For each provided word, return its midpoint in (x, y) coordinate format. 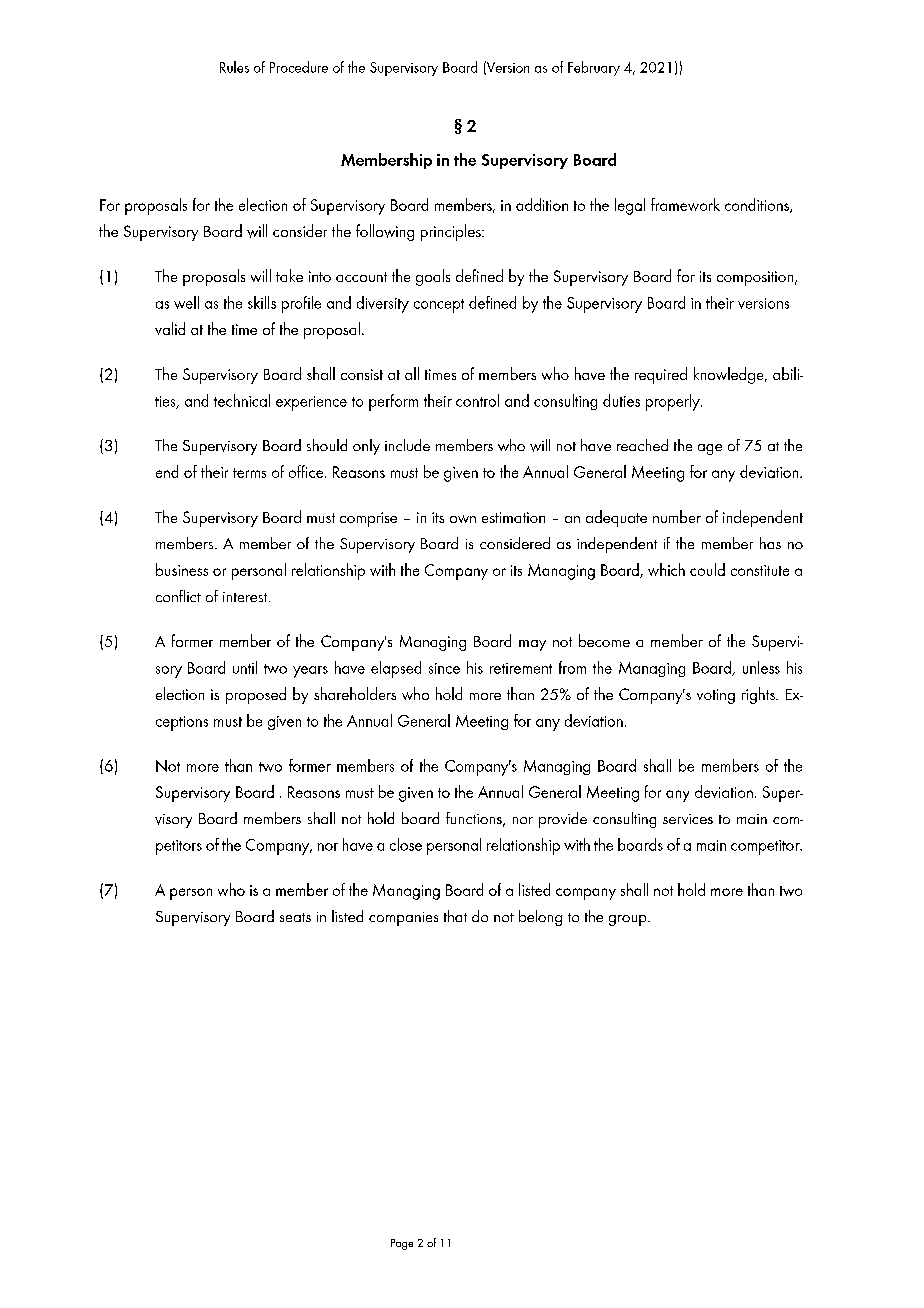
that (455, 916)
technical (242, 400)
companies (403, 919)
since (444, 668)
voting (716, 696)
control (477, 400)
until (245, 667)
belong (540, 918)
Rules (234, 67)
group (629, 920)
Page (402, 1244)
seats (295, 917)
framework (685, 204)
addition (542, 204)
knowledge (730, 375)
